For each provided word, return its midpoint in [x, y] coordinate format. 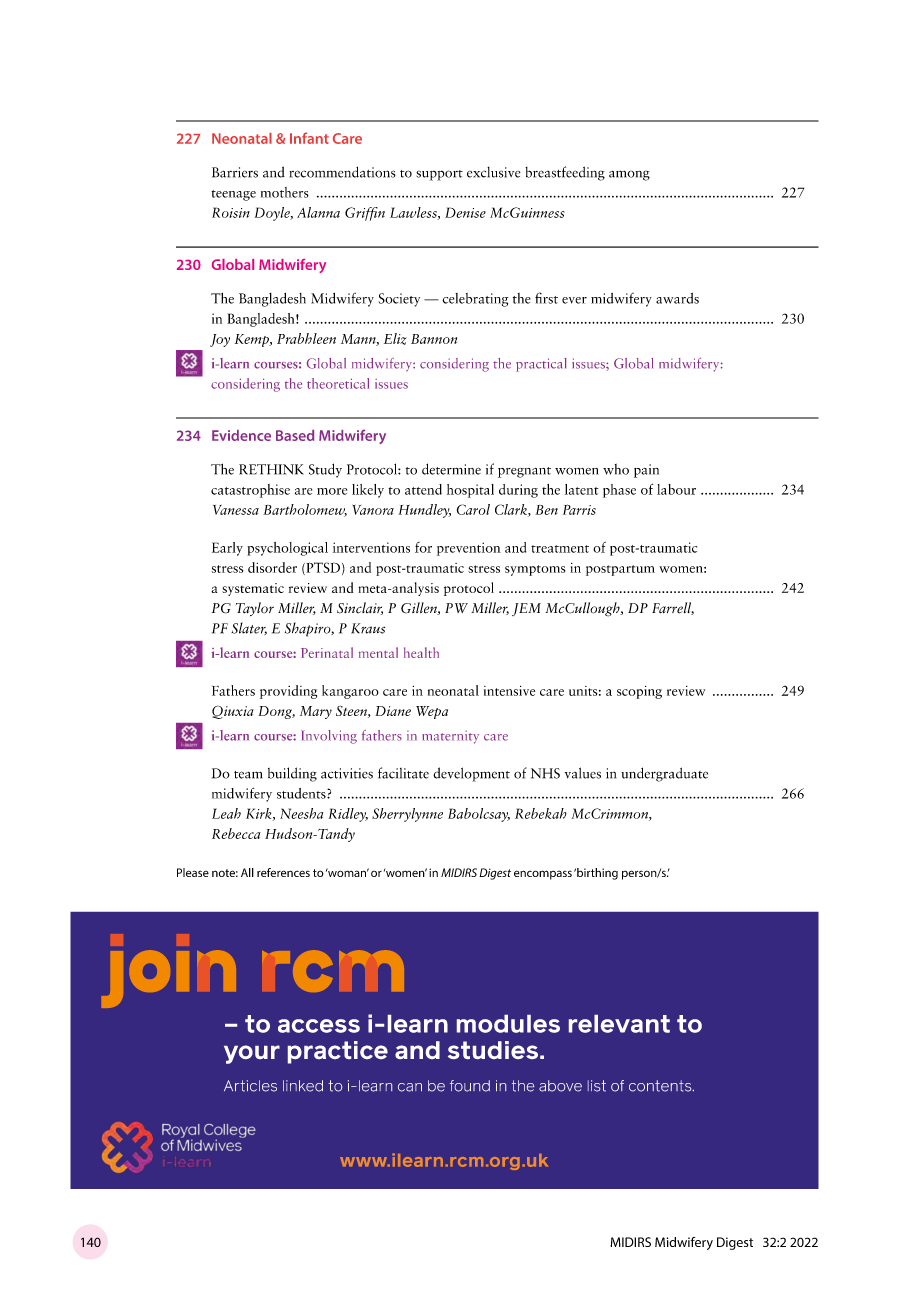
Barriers [235, 172]
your [252, 1054]
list [597, 1086]
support [439, 175]
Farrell [673, 608]
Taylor [255, 609]
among [629, 175]
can [410, 1087]
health [421, 652]
